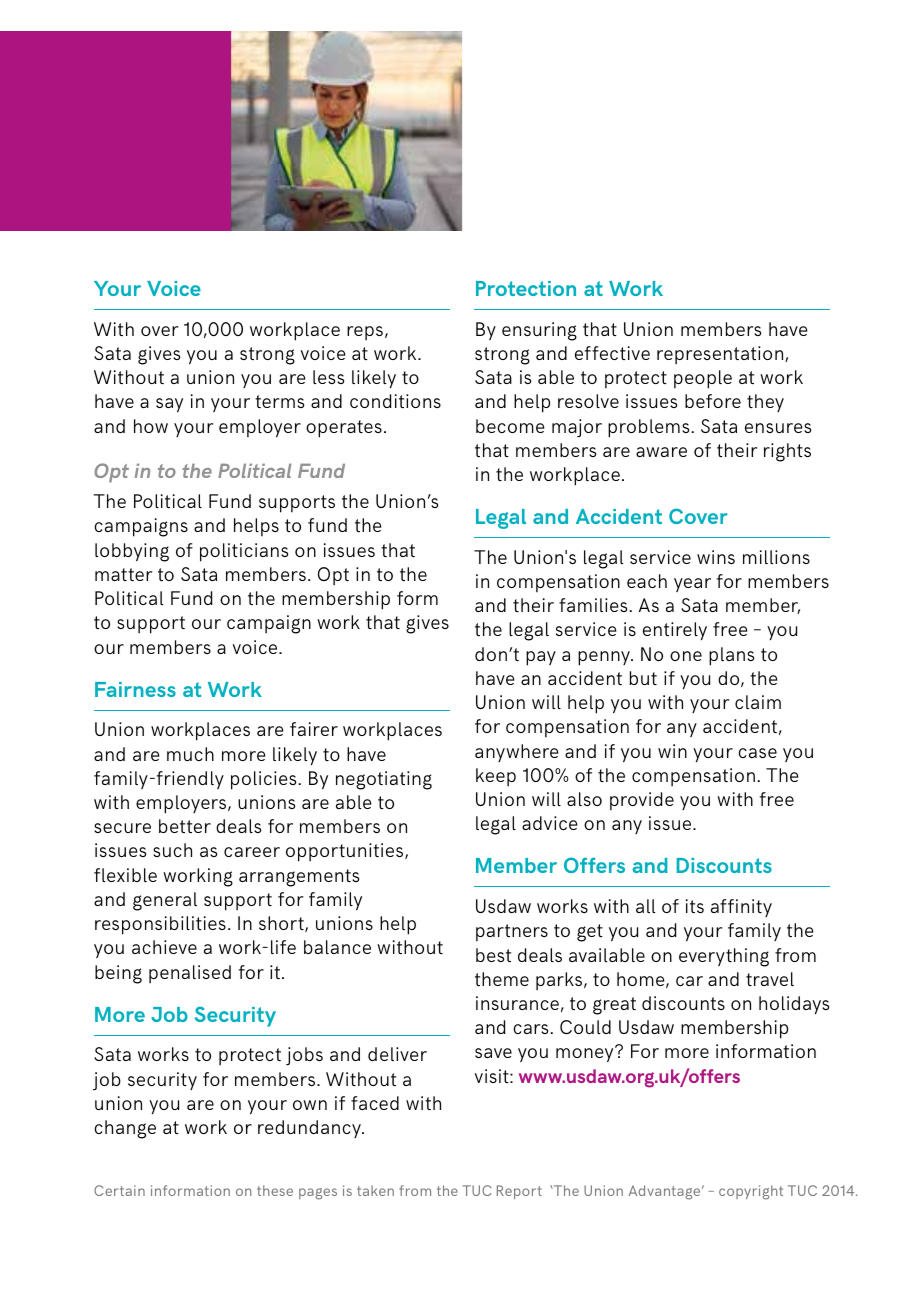 Image resolution: width=924 pixels, height=1311 pixels. I want to click on representation, so click(721, 355).
